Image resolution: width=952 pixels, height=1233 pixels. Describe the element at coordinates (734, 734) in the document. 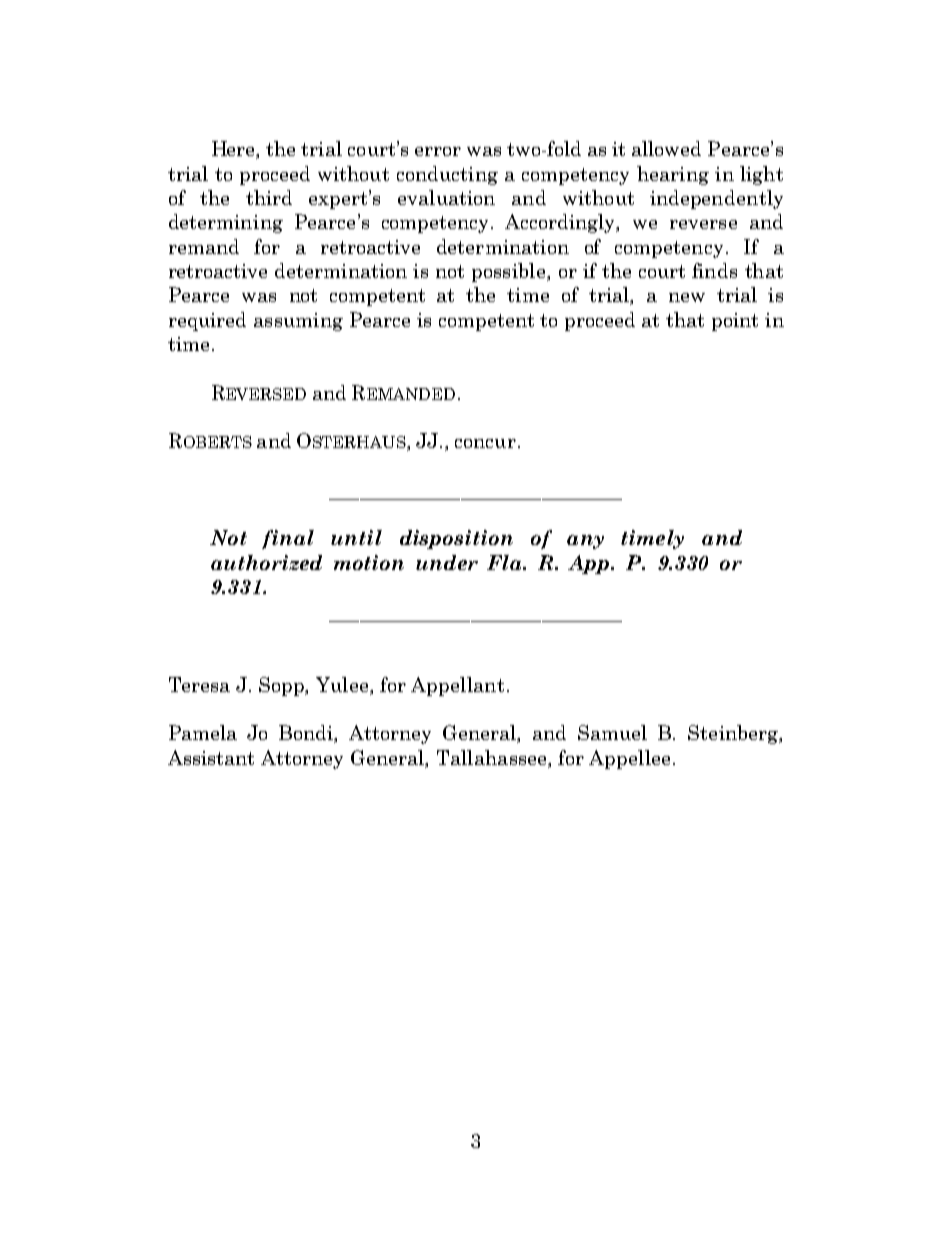

I see `Steinberg` at that location.
